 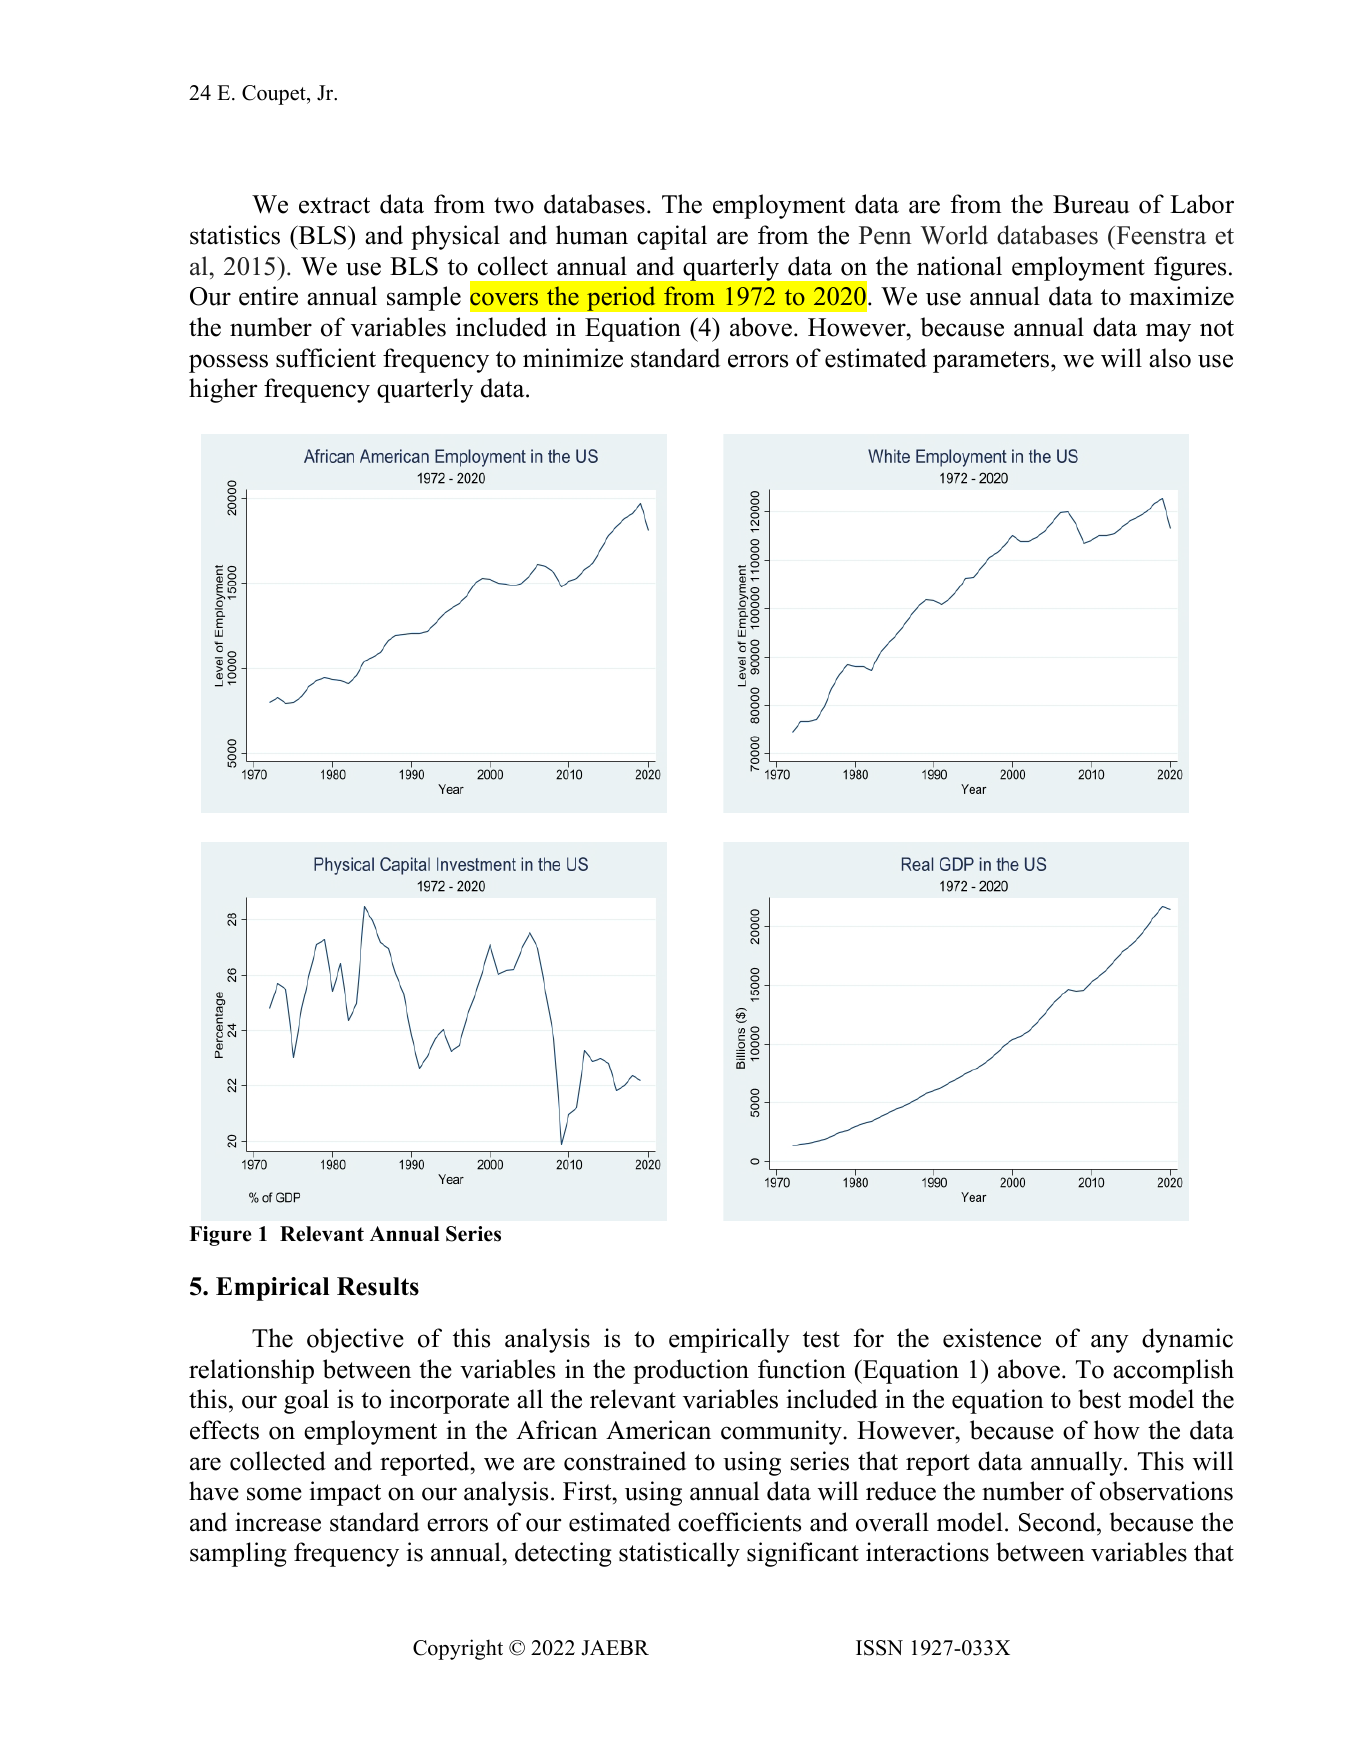 What do you see at coordinates (1091, 204) in the document?
I see `Bureau` at bounding box center [1091, 204].
